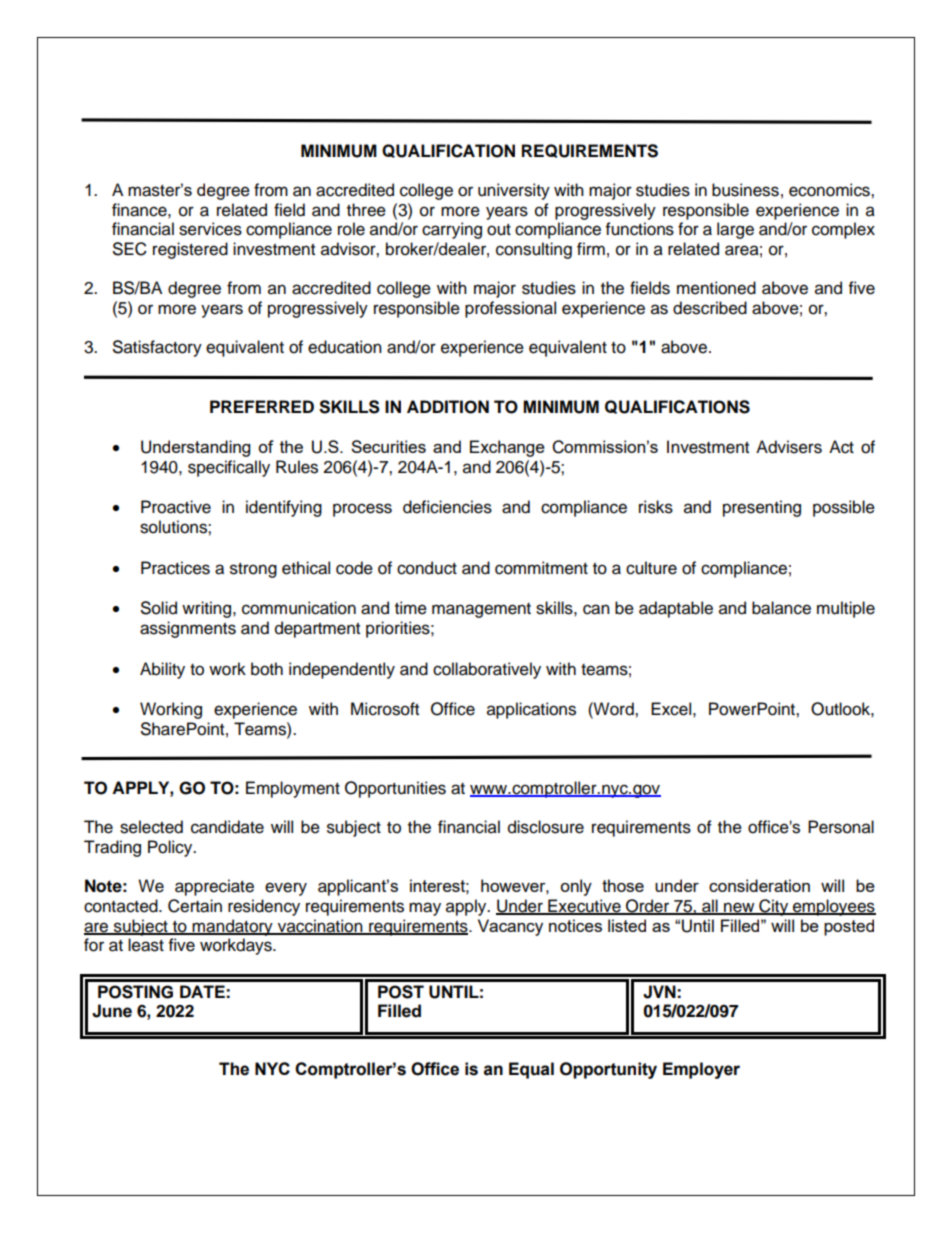  I want to click on Employer, so click(701, 1070).
